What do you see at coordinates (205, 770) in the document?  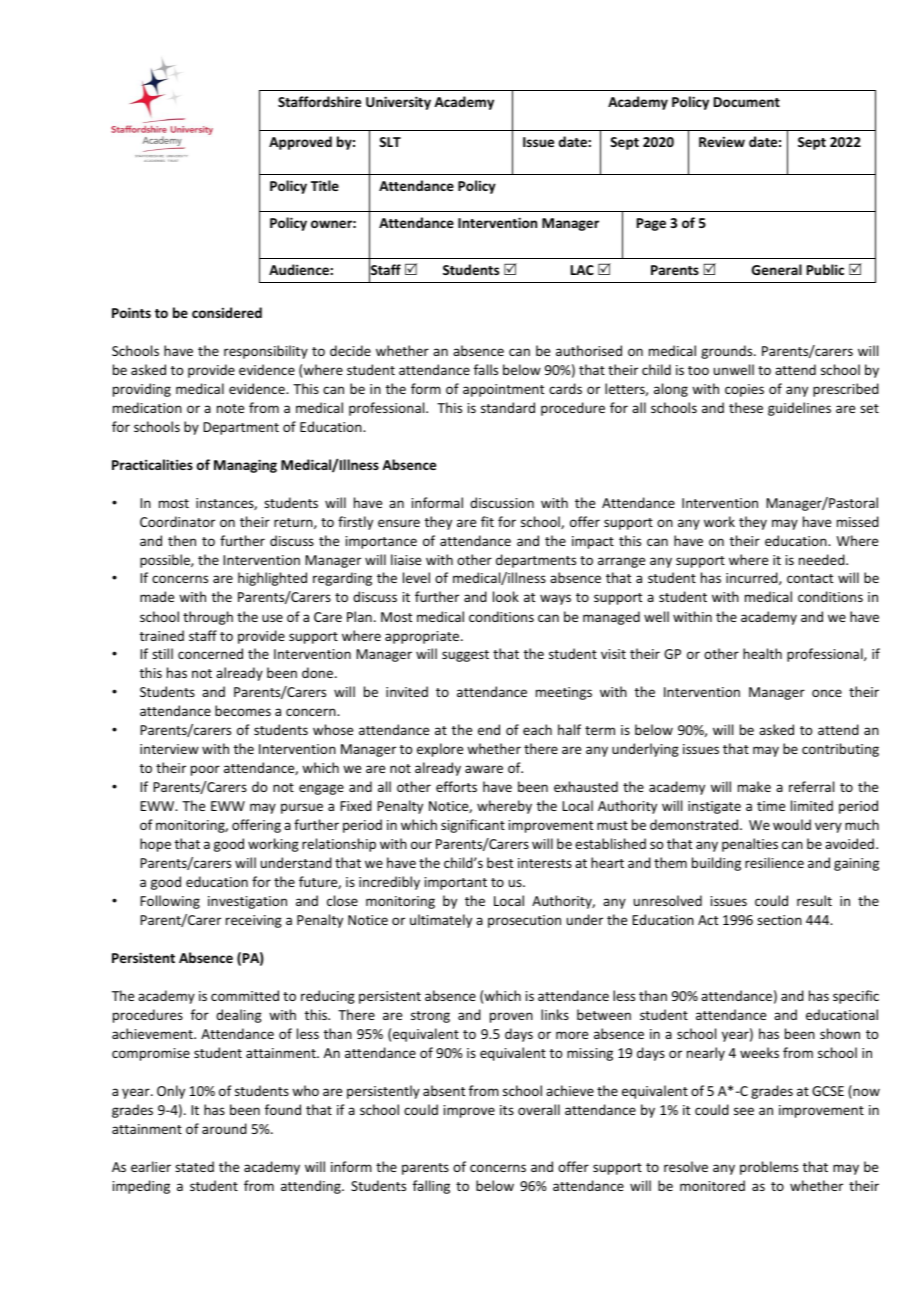 I see `poor` at bounding box center [205, 770].
